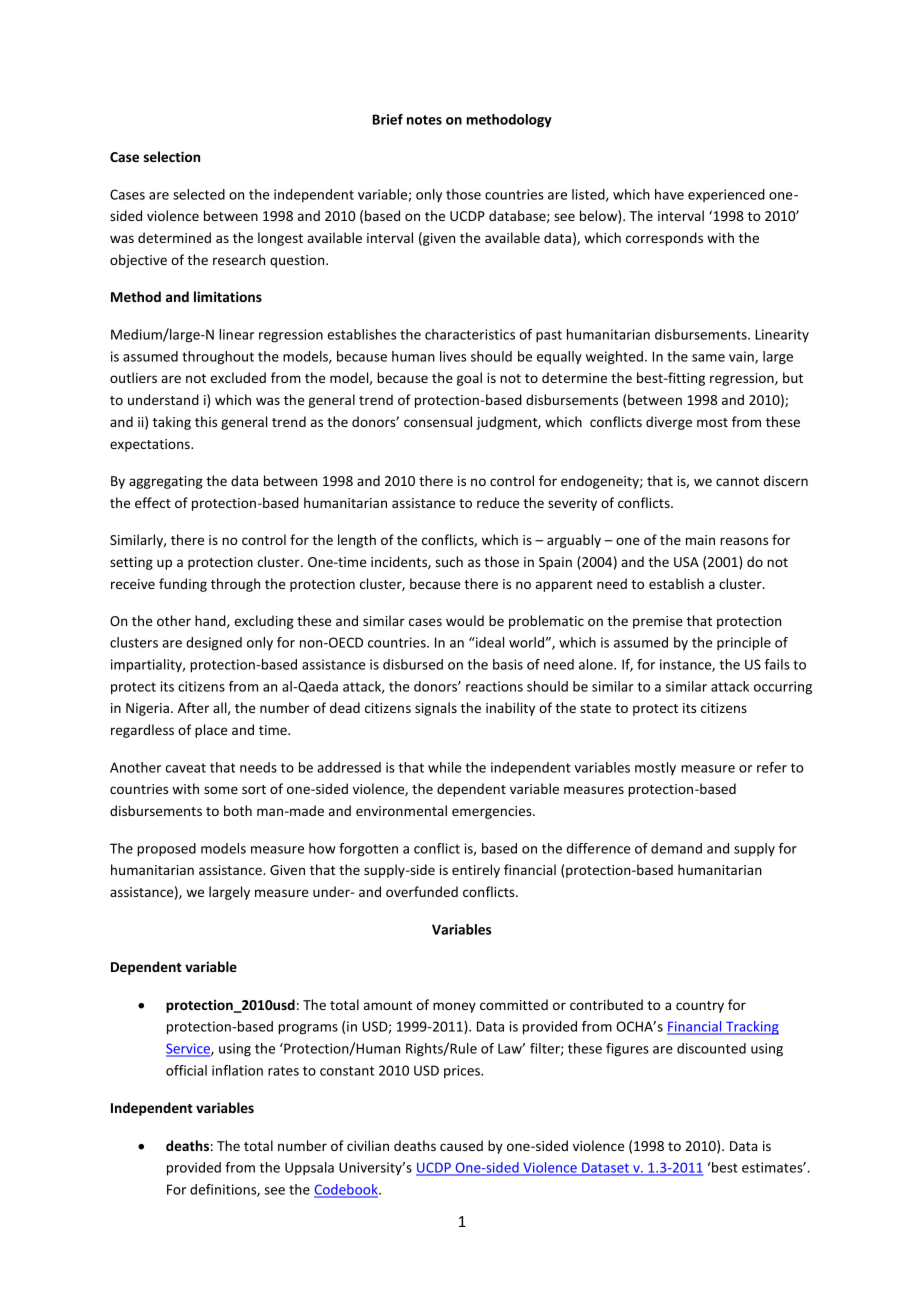 This screenshot has width=924, height=1308. What do you see at coordinates (424, 120) in the screenshot?
I see `notes` at bounding box center [424, 120].
